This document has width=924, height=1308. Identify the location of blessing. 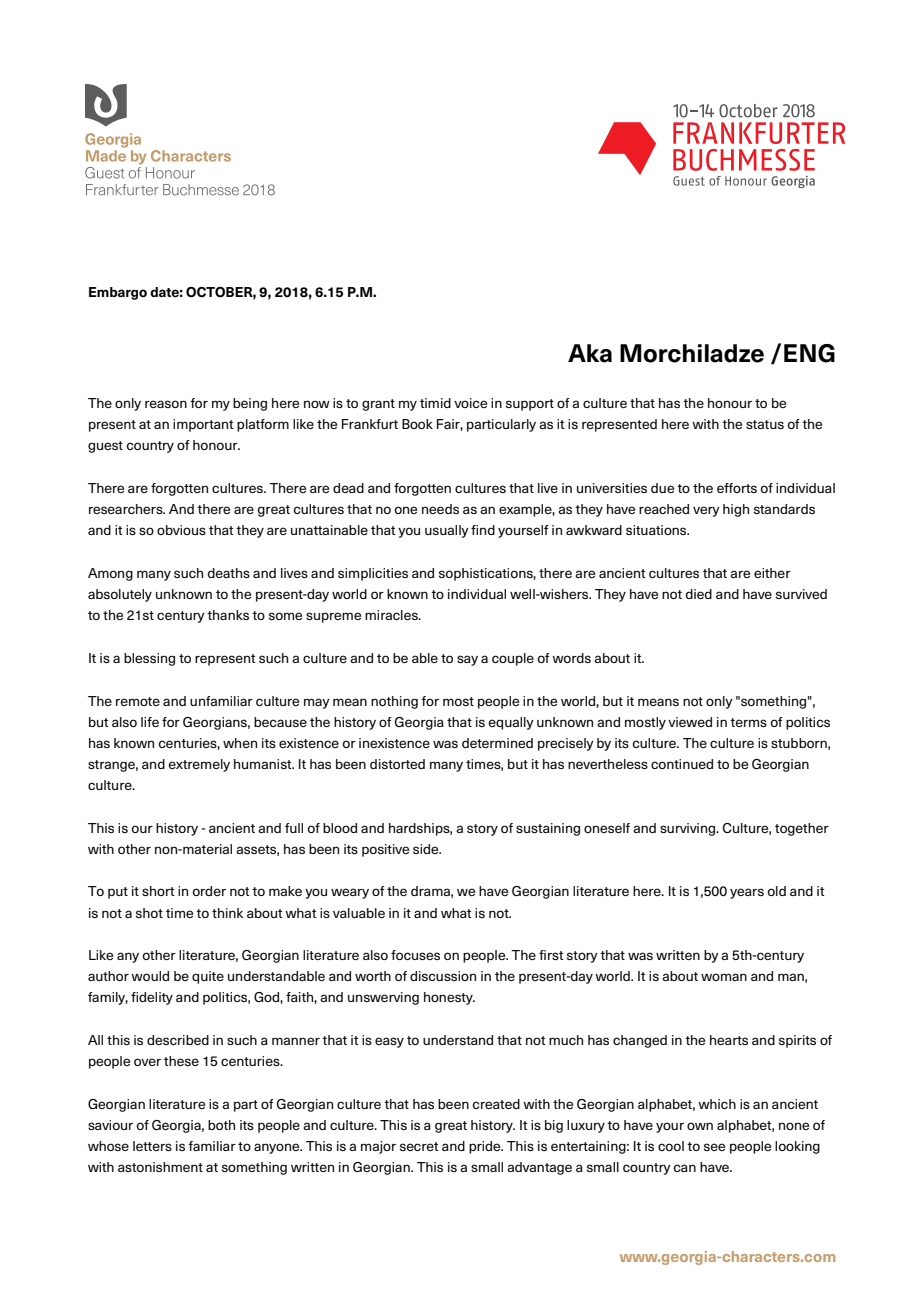
(149, 659).
